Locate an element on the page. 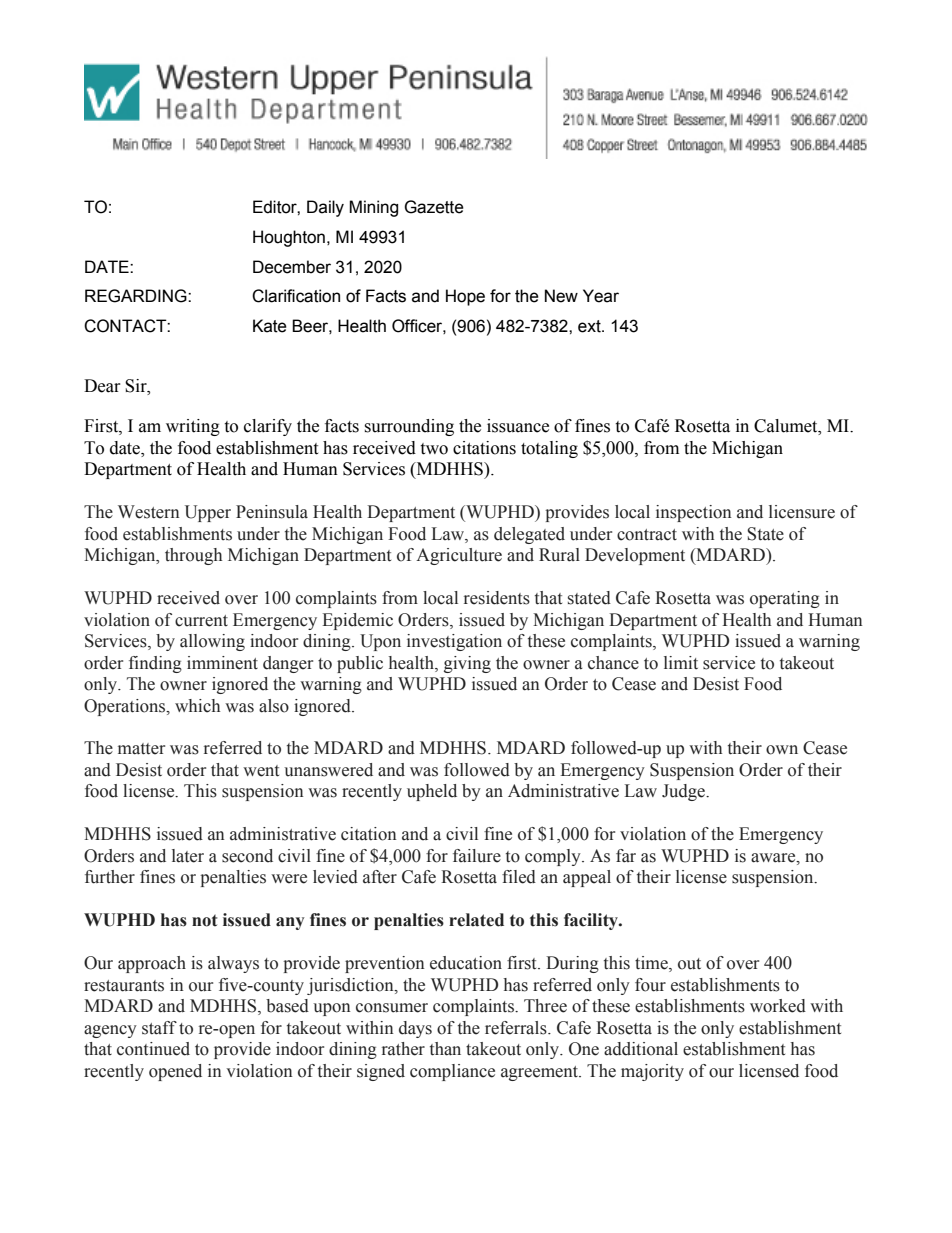  investigation is located at coordinates (454, 642).
